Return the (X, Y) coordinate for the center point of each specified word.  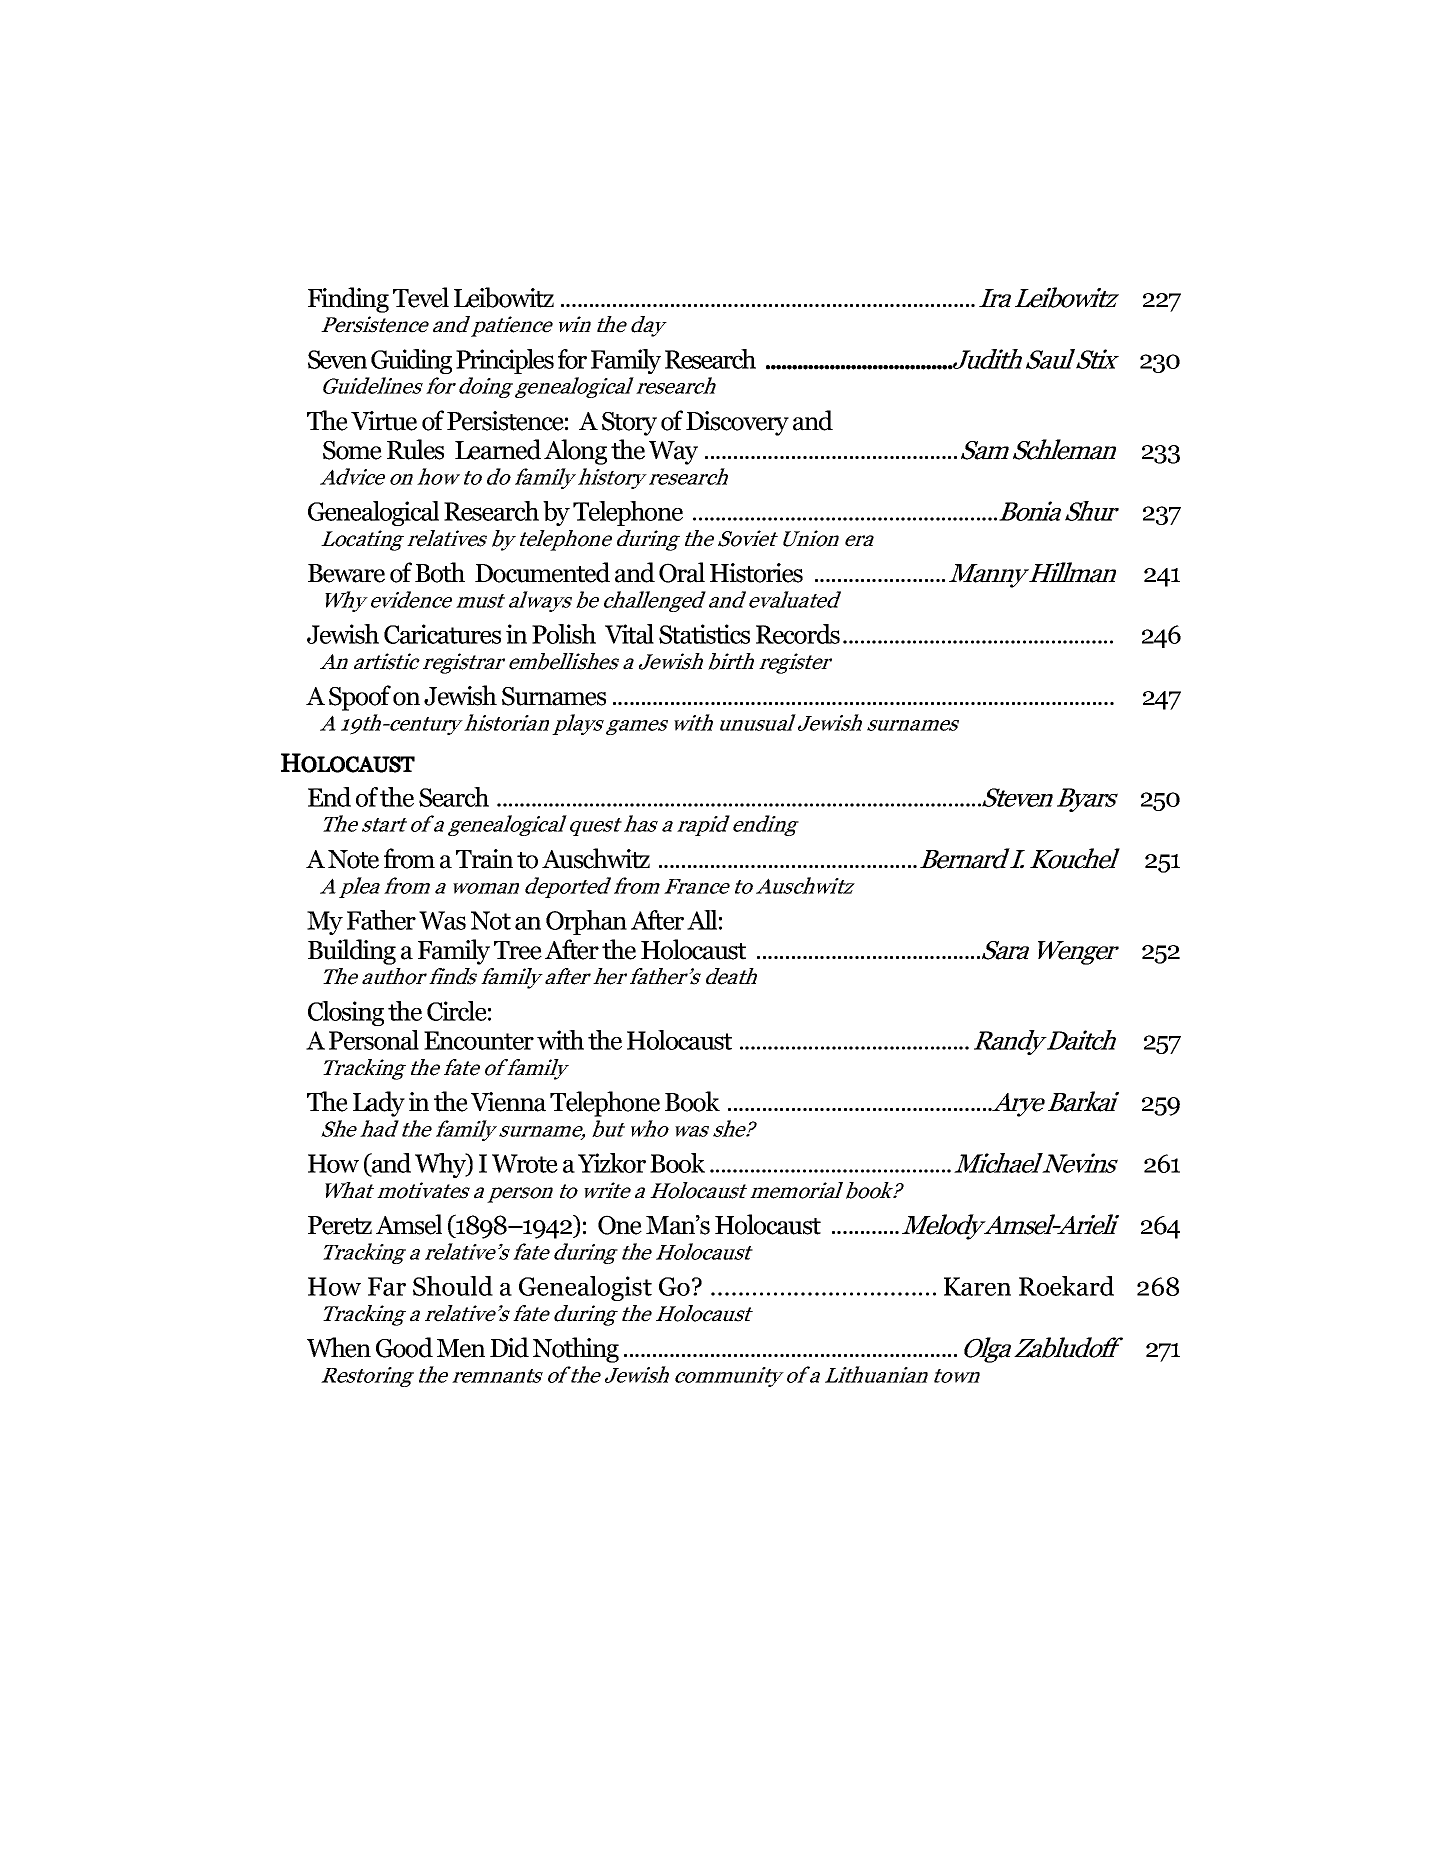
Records (798, 634)
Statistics (704, 634)
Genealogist (585, 1288)
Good (404, 1347)
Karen (977, 1286)
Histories (756, 573)
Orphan (586, 922)
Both (440, 572)
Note (353, 859)
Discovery (737, 423)
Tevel (421, 297)
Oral (682, 572)
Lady (379, 1104)
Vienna (508, 1102)
